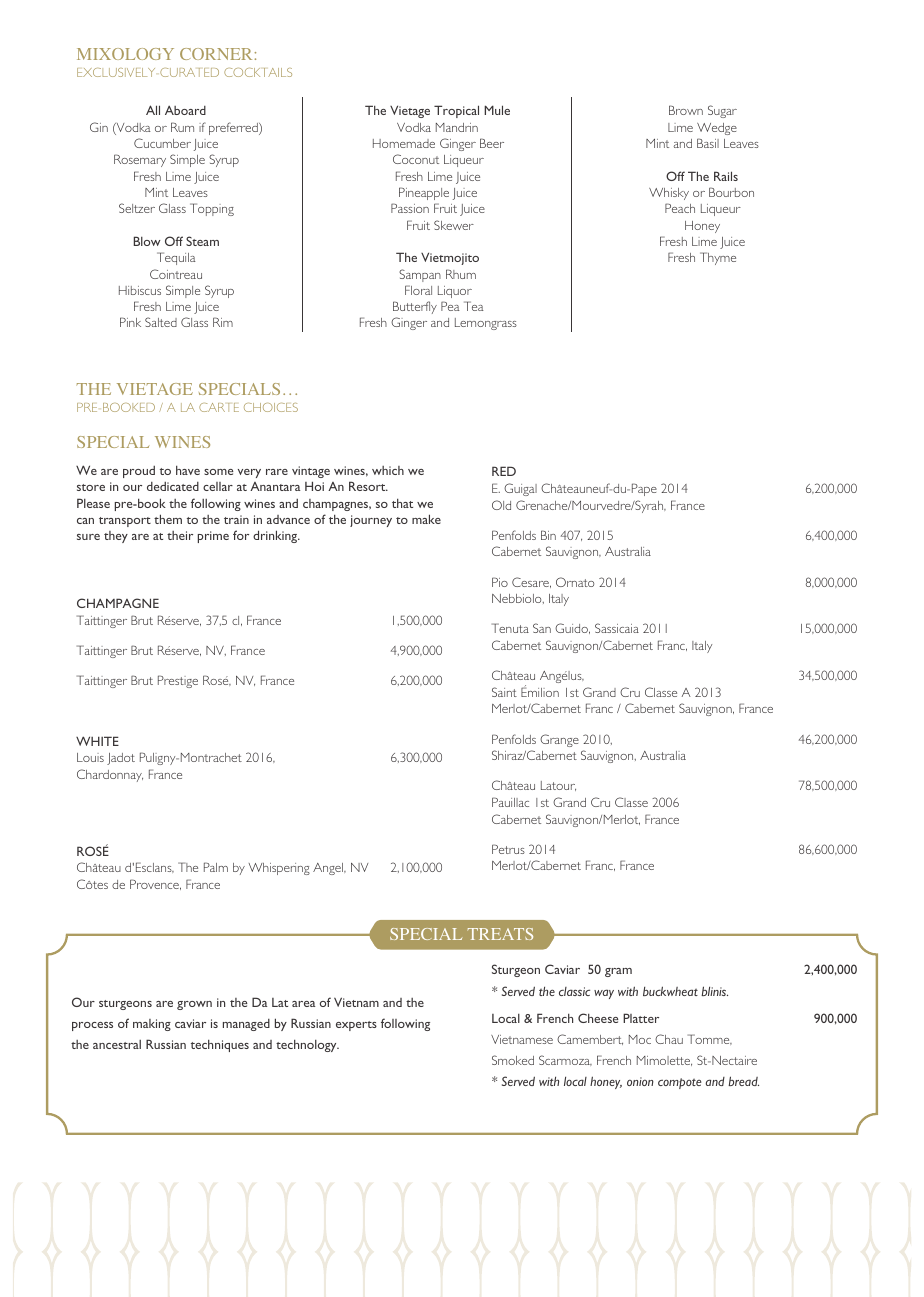  Describe the element at coordinates (686, 110) in the document. I see `Brown` at that location.
